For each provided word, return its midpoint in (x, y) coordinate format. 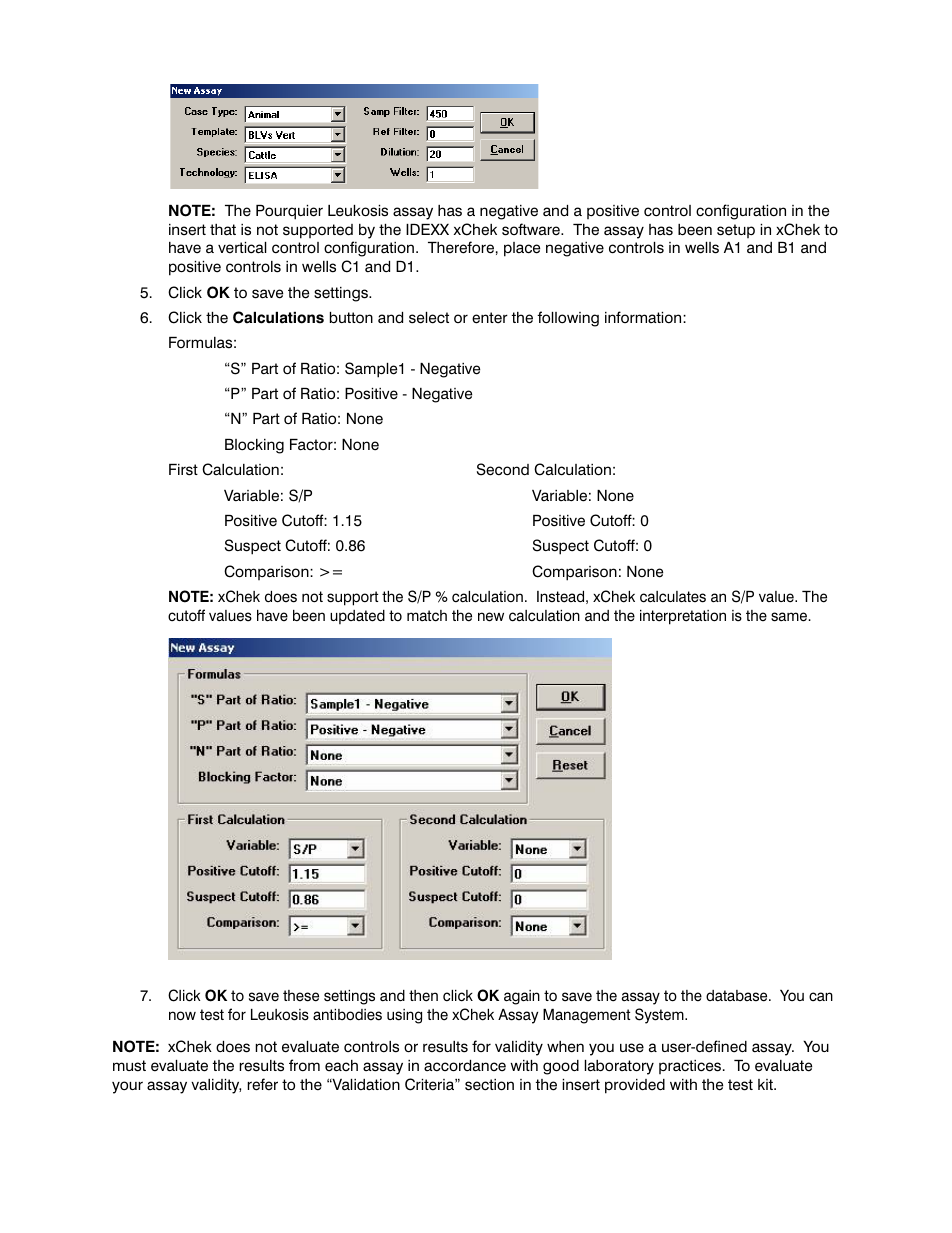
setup (736, 231)
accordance (465, 1066)
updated (357, 617)
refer (262, 1084)
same (790, 617)
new (491, 617)
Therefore (461, 247)
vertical (242, 248)
